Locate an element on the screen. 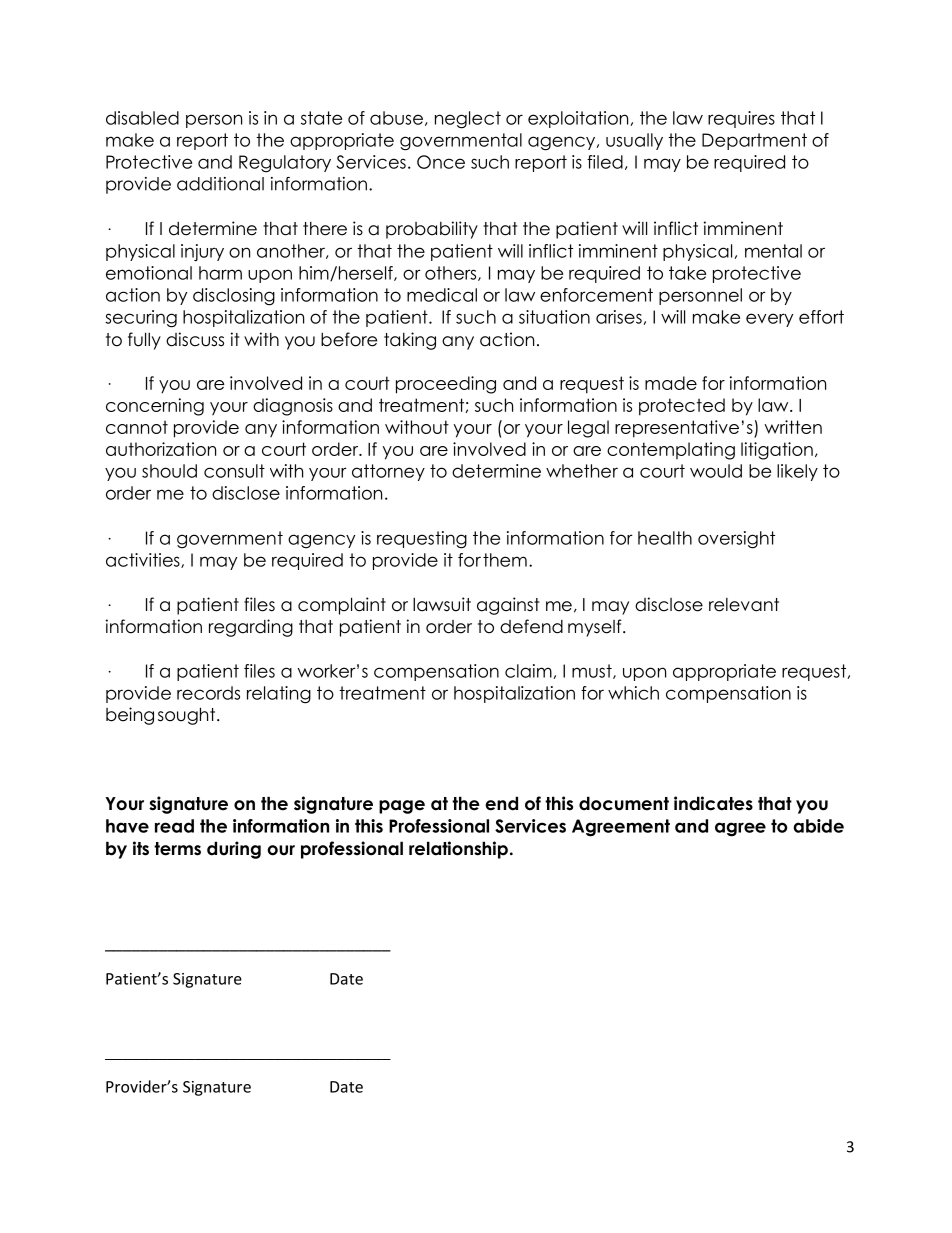 The height and width of the screenshot is (1233, 952). neglect is located at coordinates (468, 120).
